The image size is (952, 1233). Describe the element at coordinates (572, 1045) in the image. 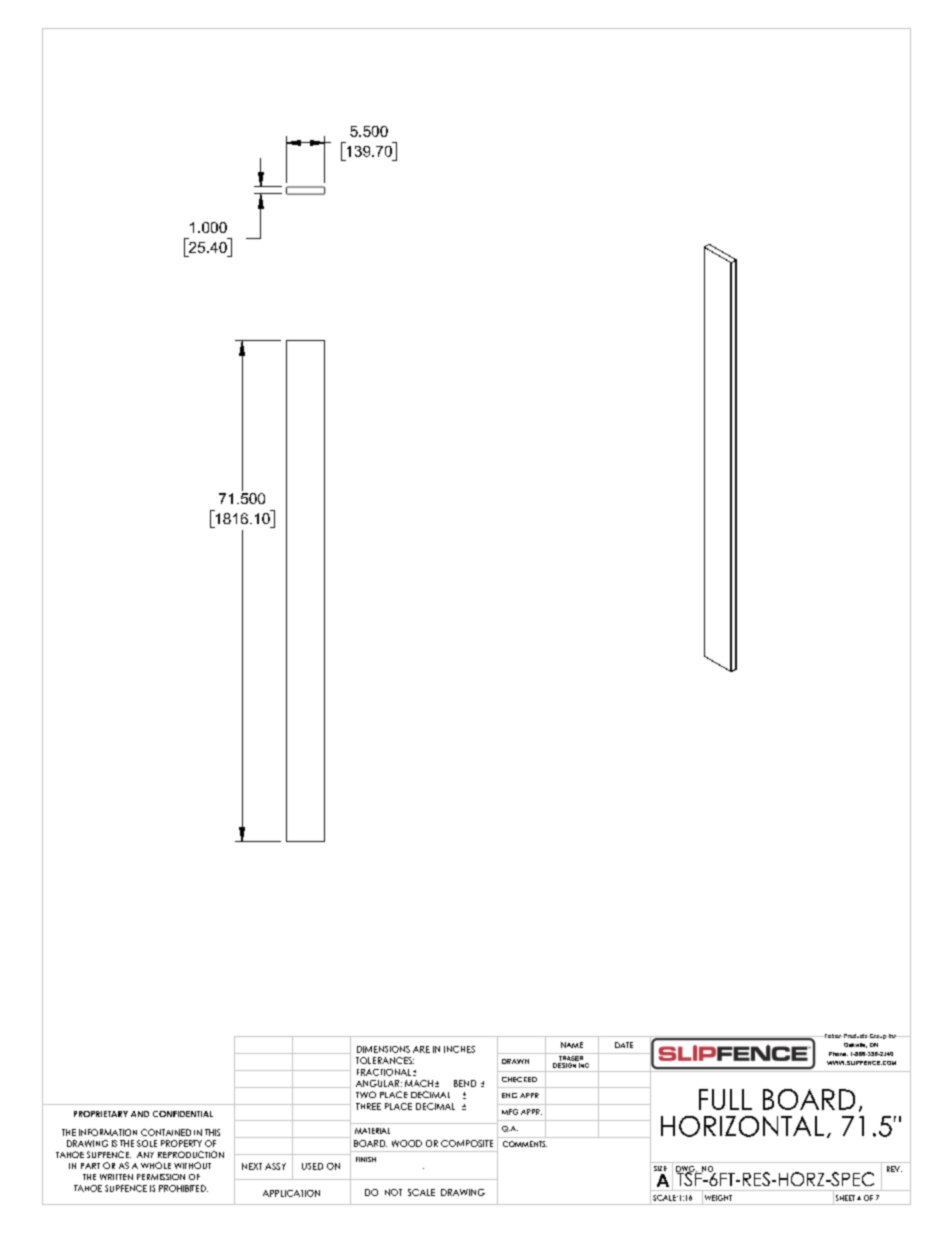

I see `NAME` at that location.
